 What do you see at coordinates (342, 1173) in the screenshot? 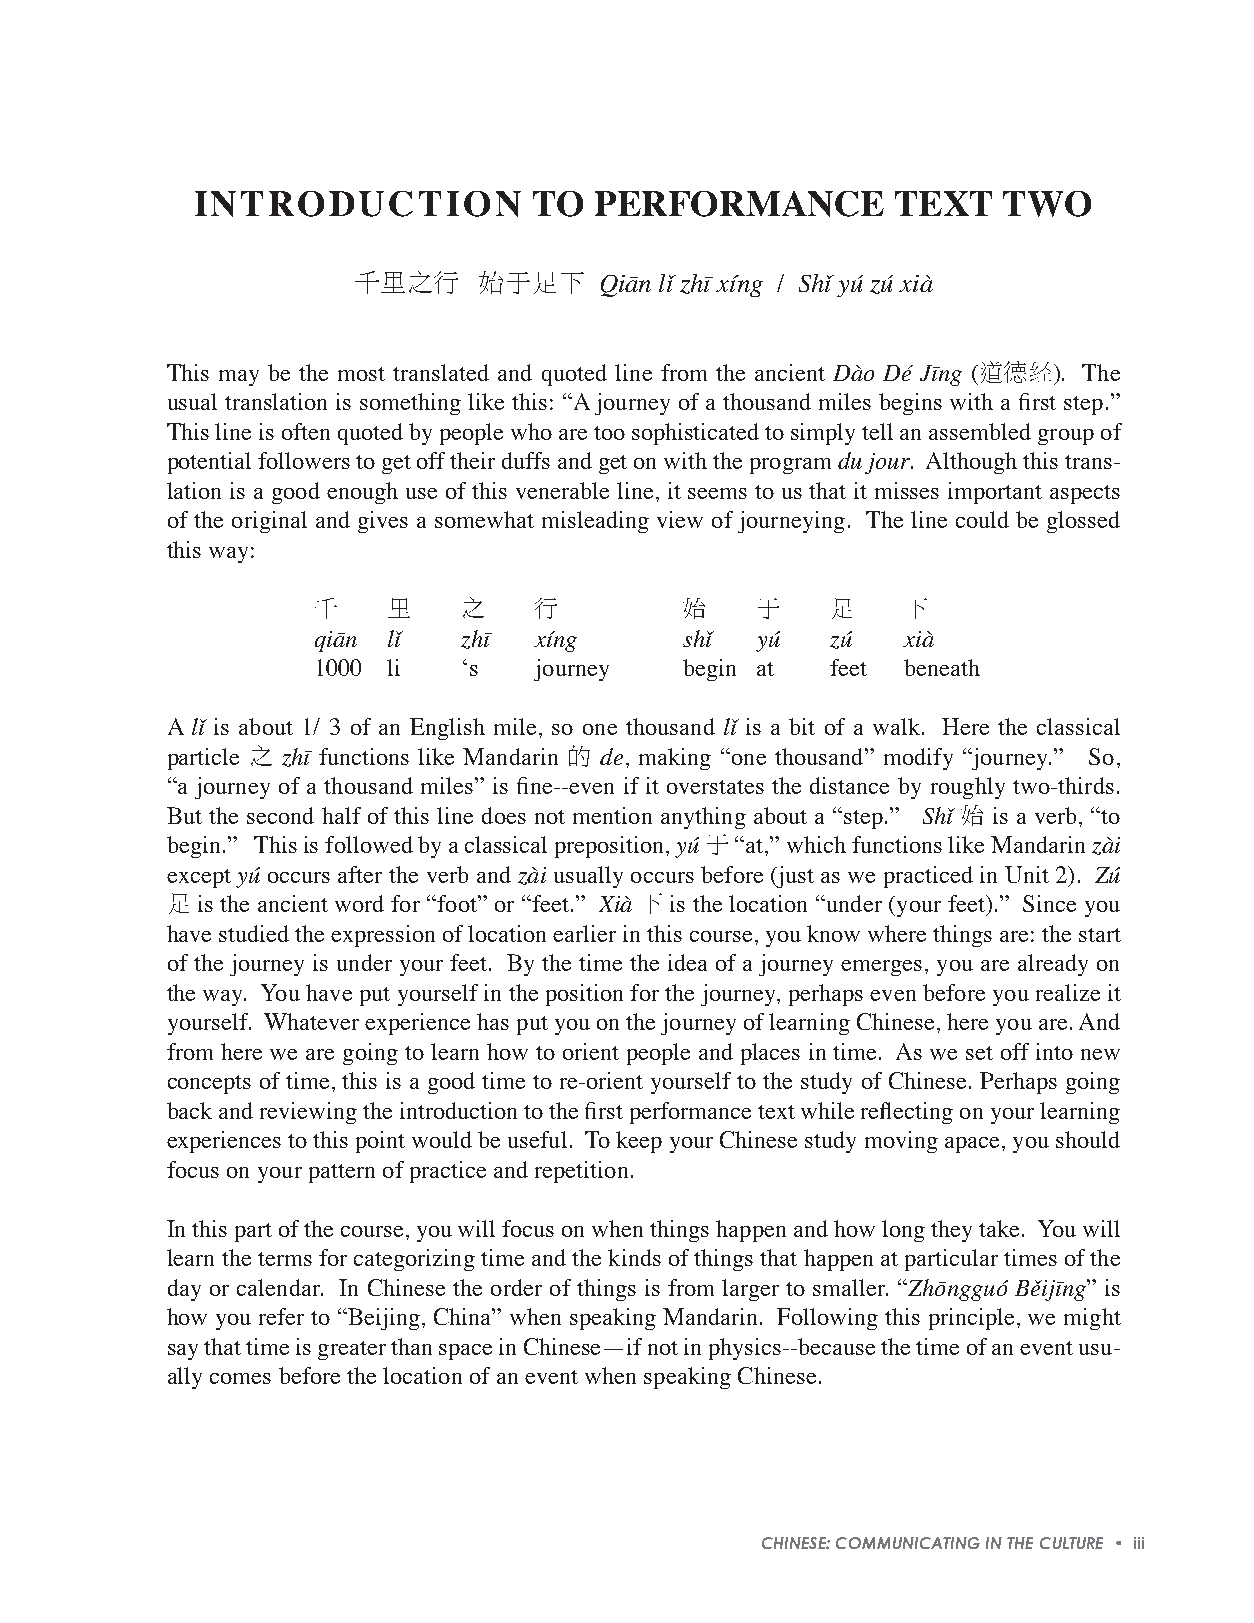
I see `pattern` at bounding box center [342, 1173].
